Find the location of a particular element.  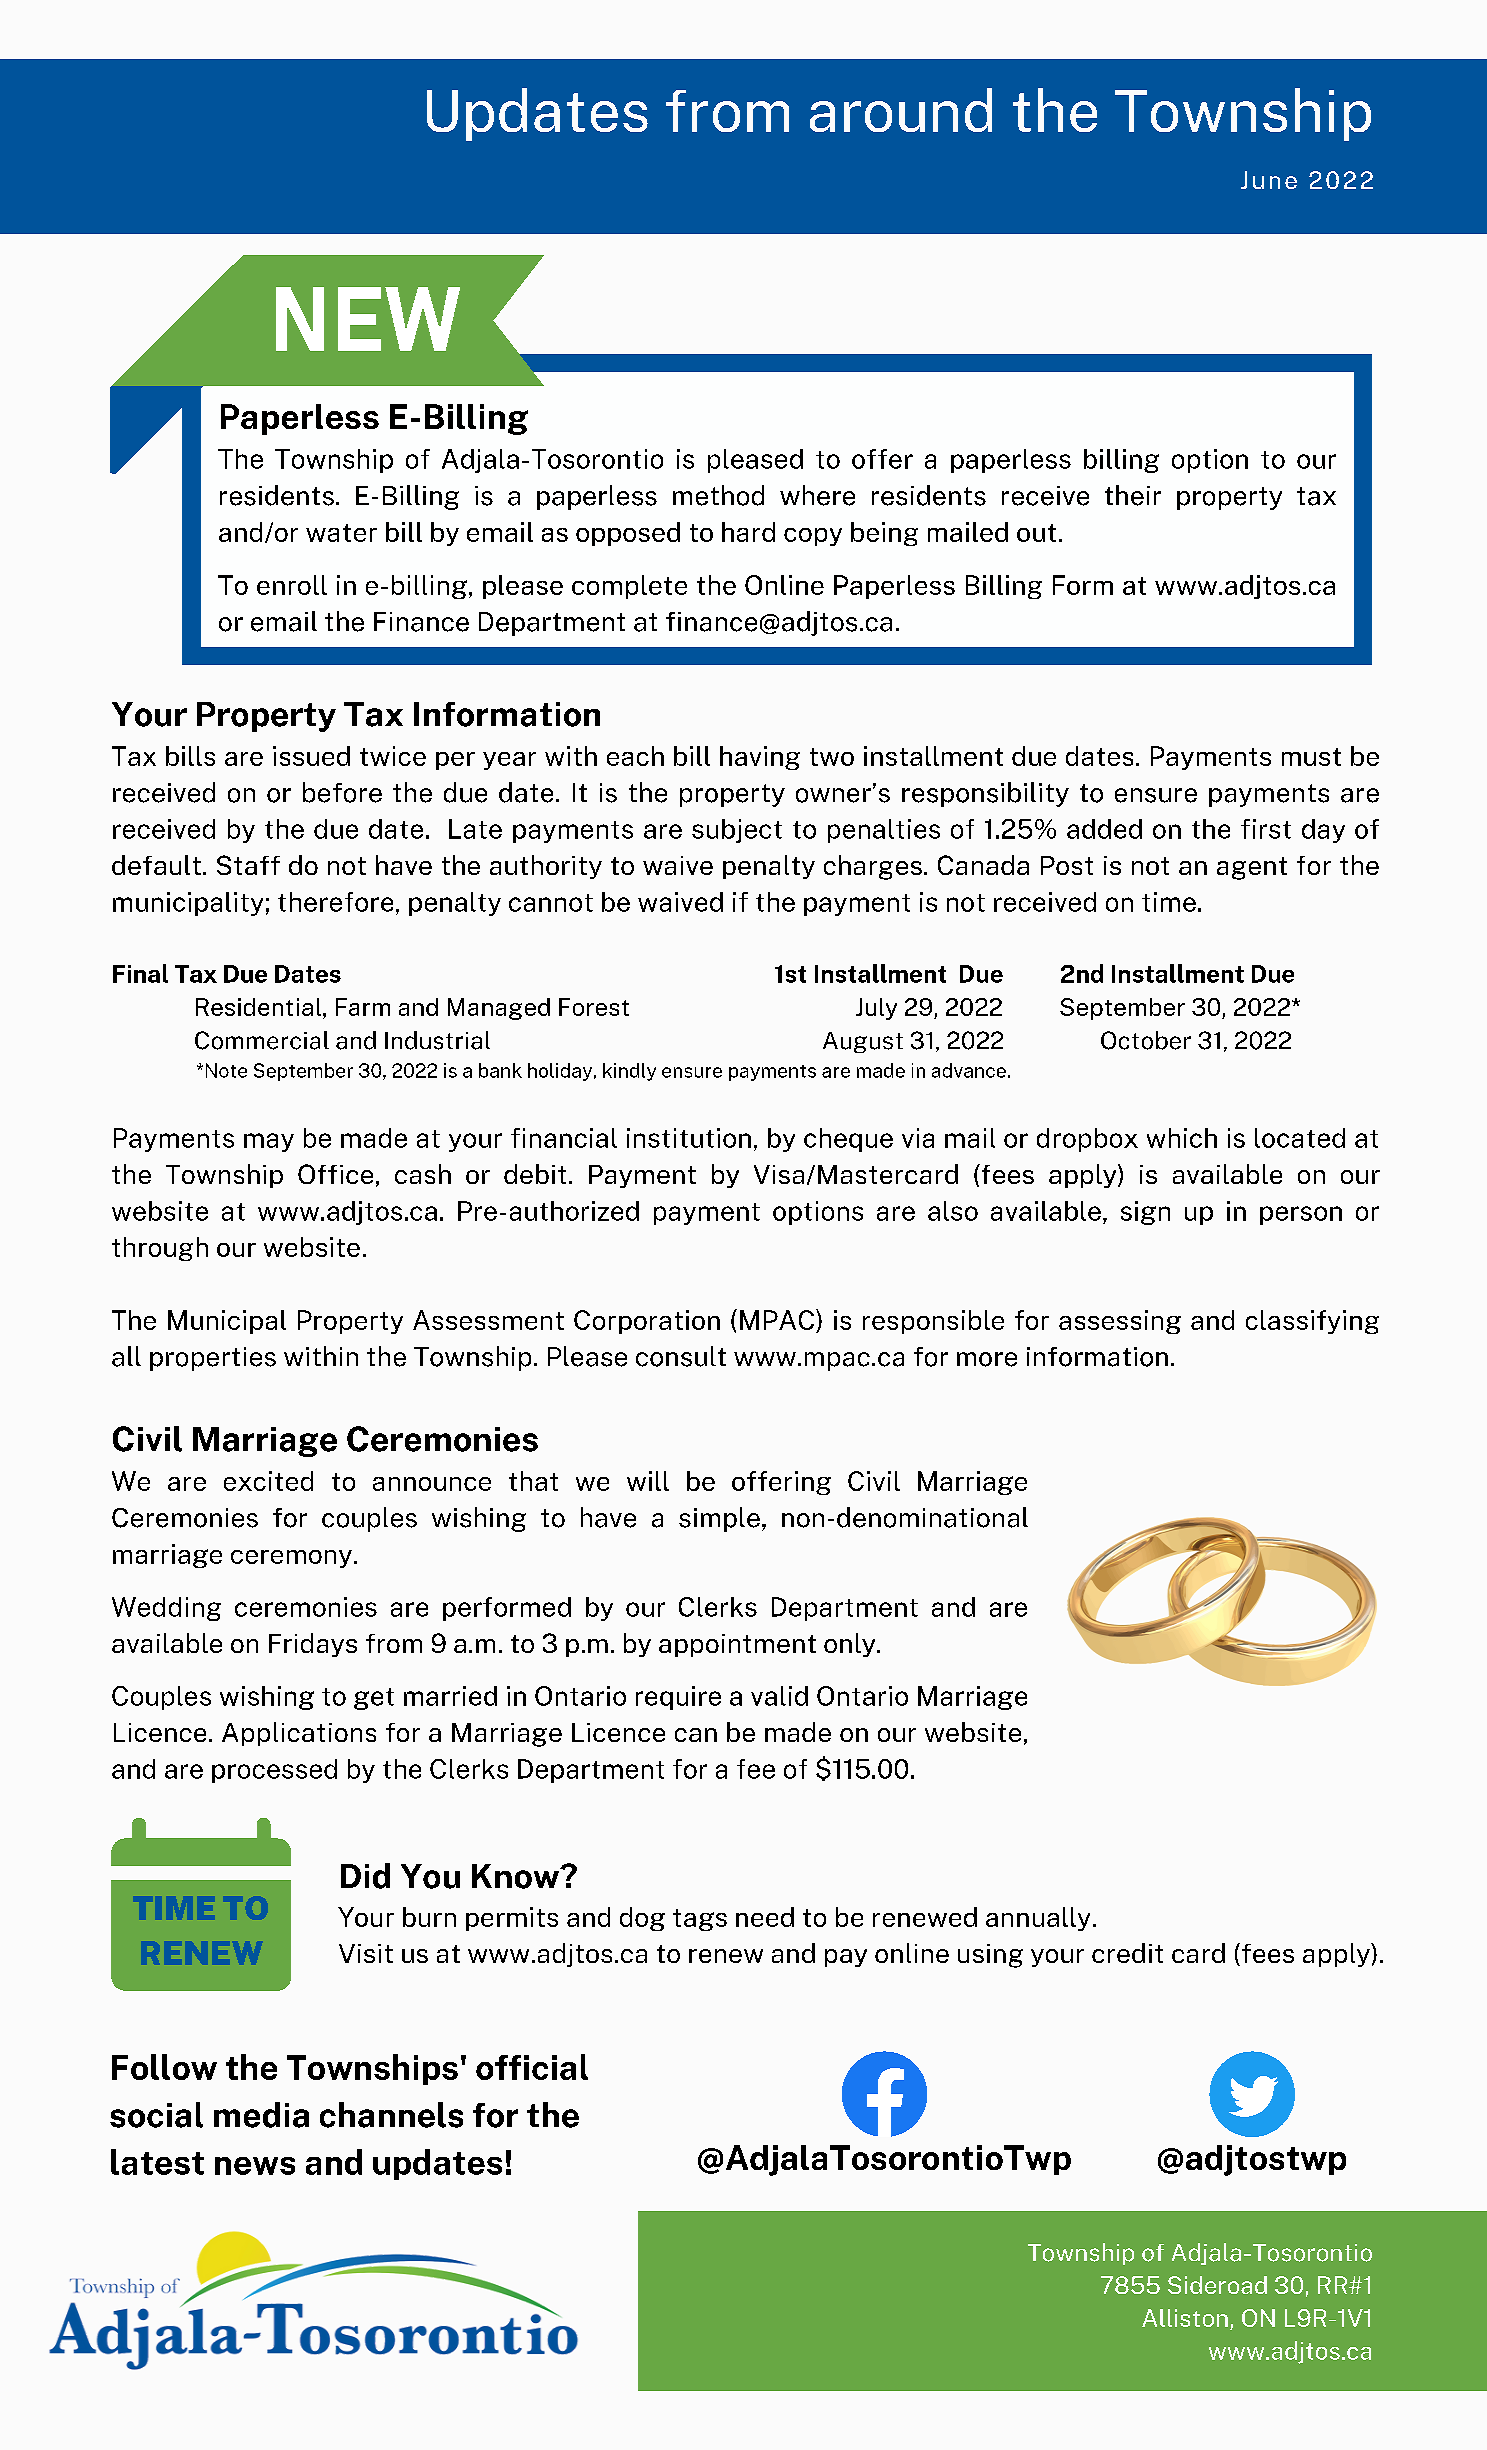

June is located at coordinates (1269, 180).
